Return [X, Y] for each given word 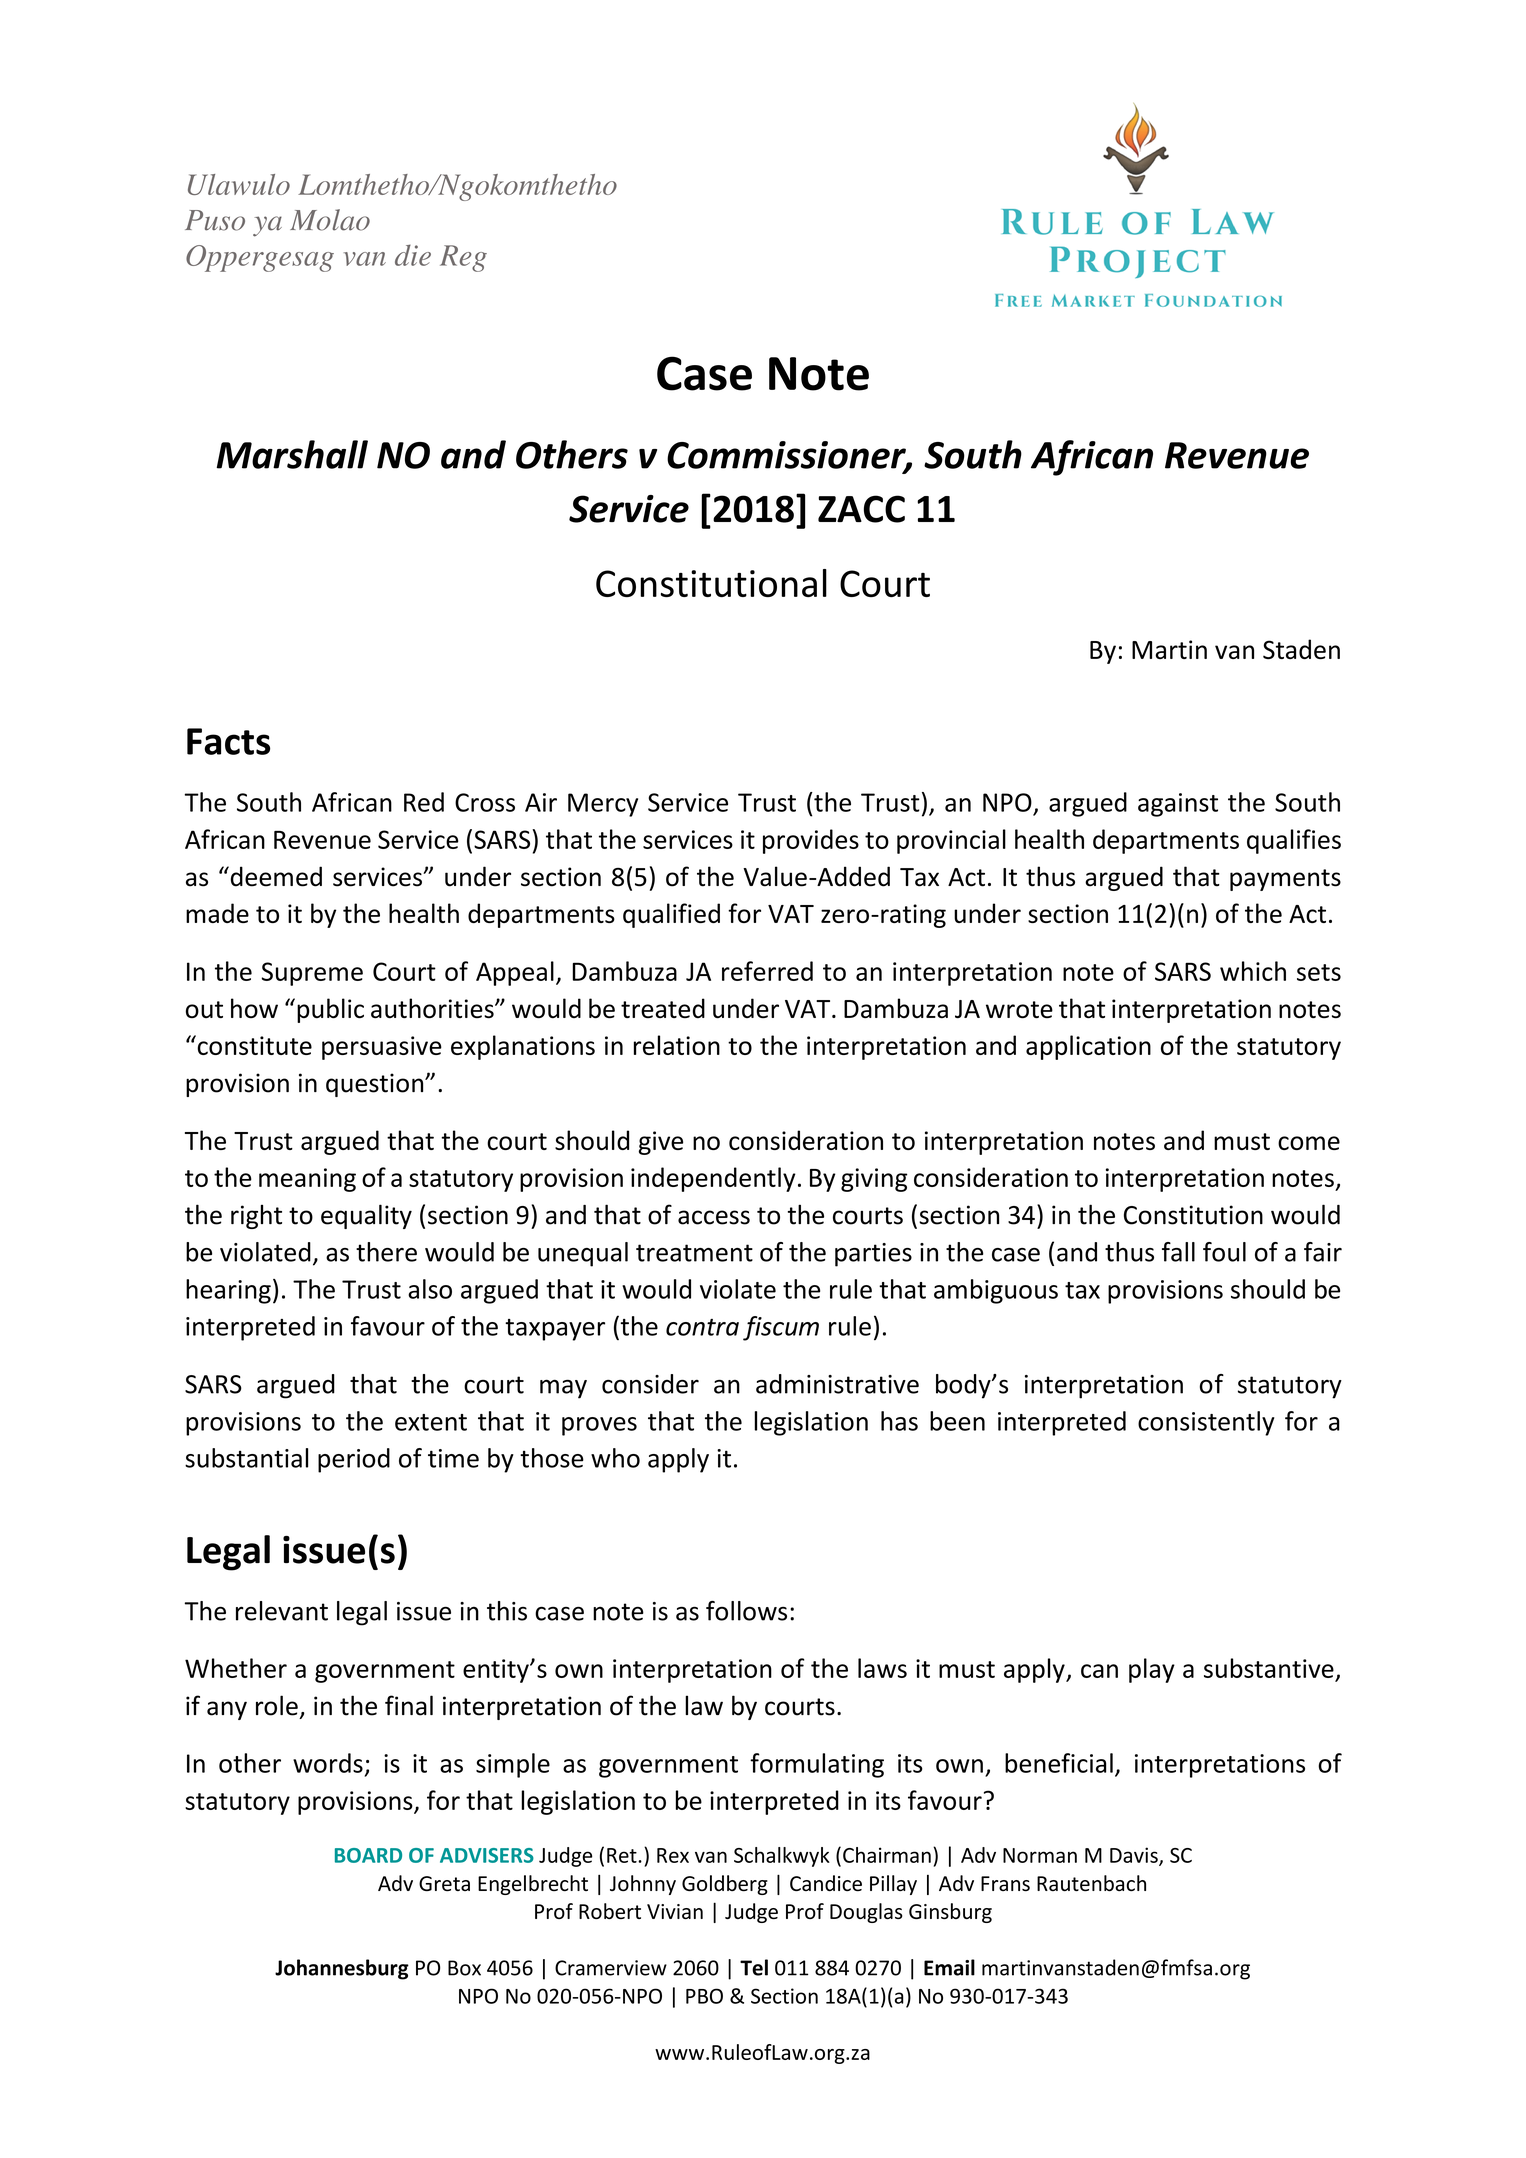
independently [713, 1179]
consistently [1206, 1423]
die [413, 255]
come [1309, 1143]
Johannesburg [342, 1969]
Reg [463, 258]
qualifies [1294, 841]
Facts [228, 741]
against [1178, 805]
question [376, 1085]
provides [811, 841]
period [354, 1460]
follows [746, 1611]
